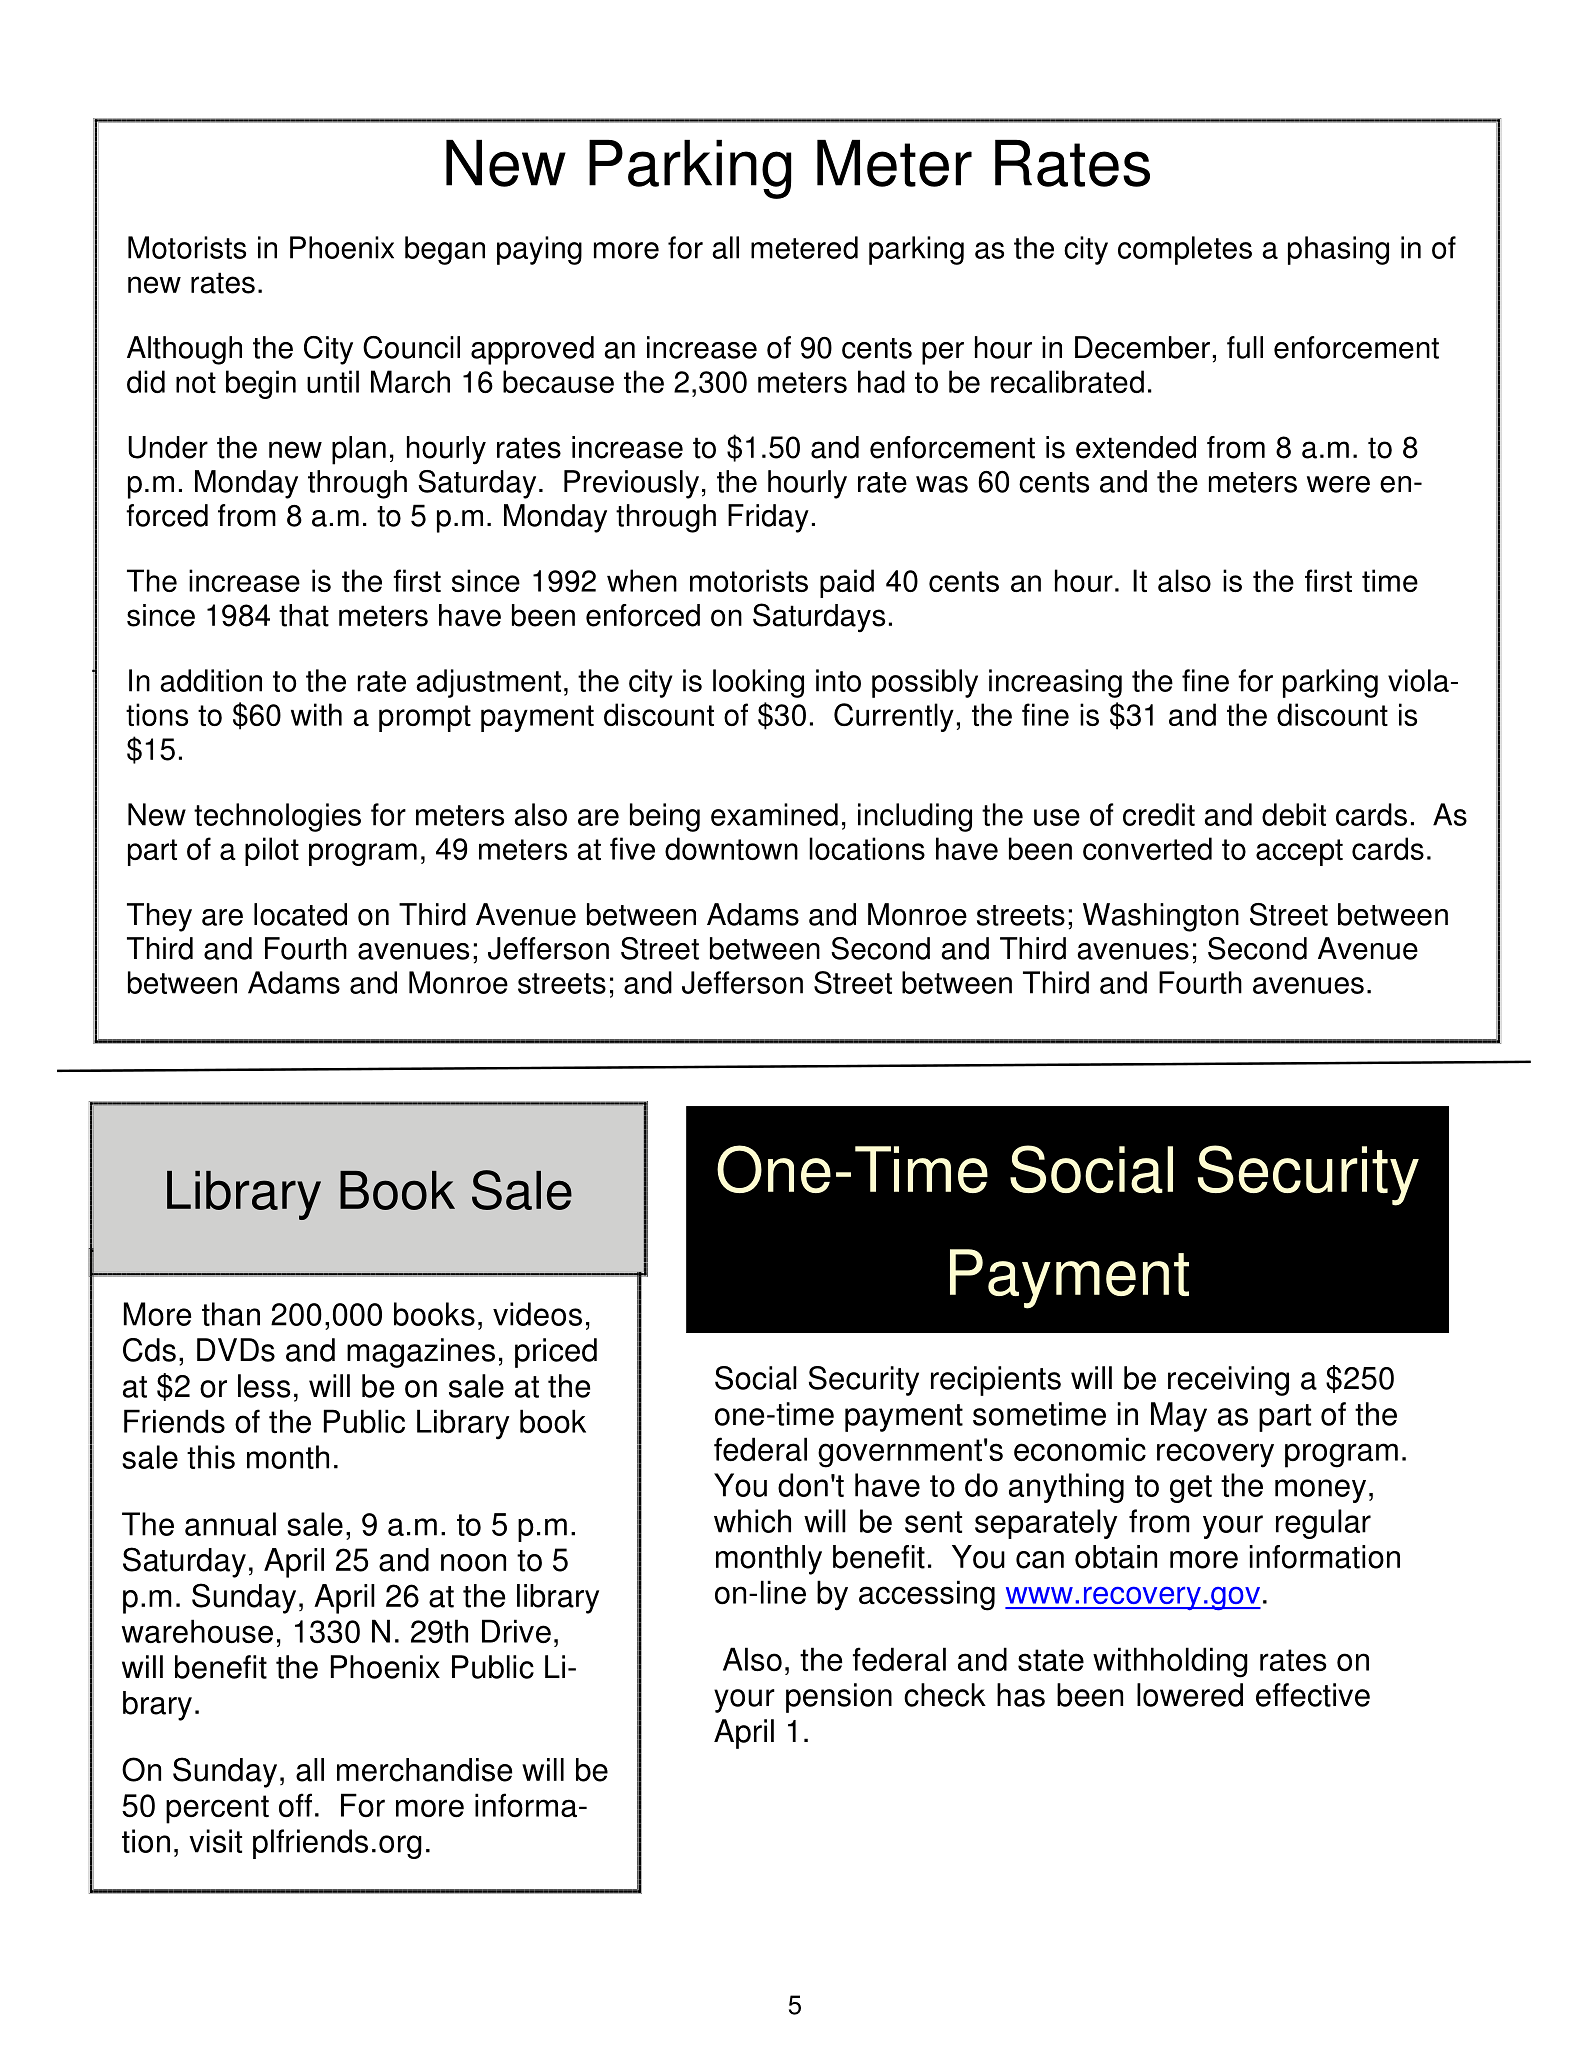 This image has width=1590, height=2057. Describe the element at coordinates (277, 817) in the image. I see `technologies` at that location.
